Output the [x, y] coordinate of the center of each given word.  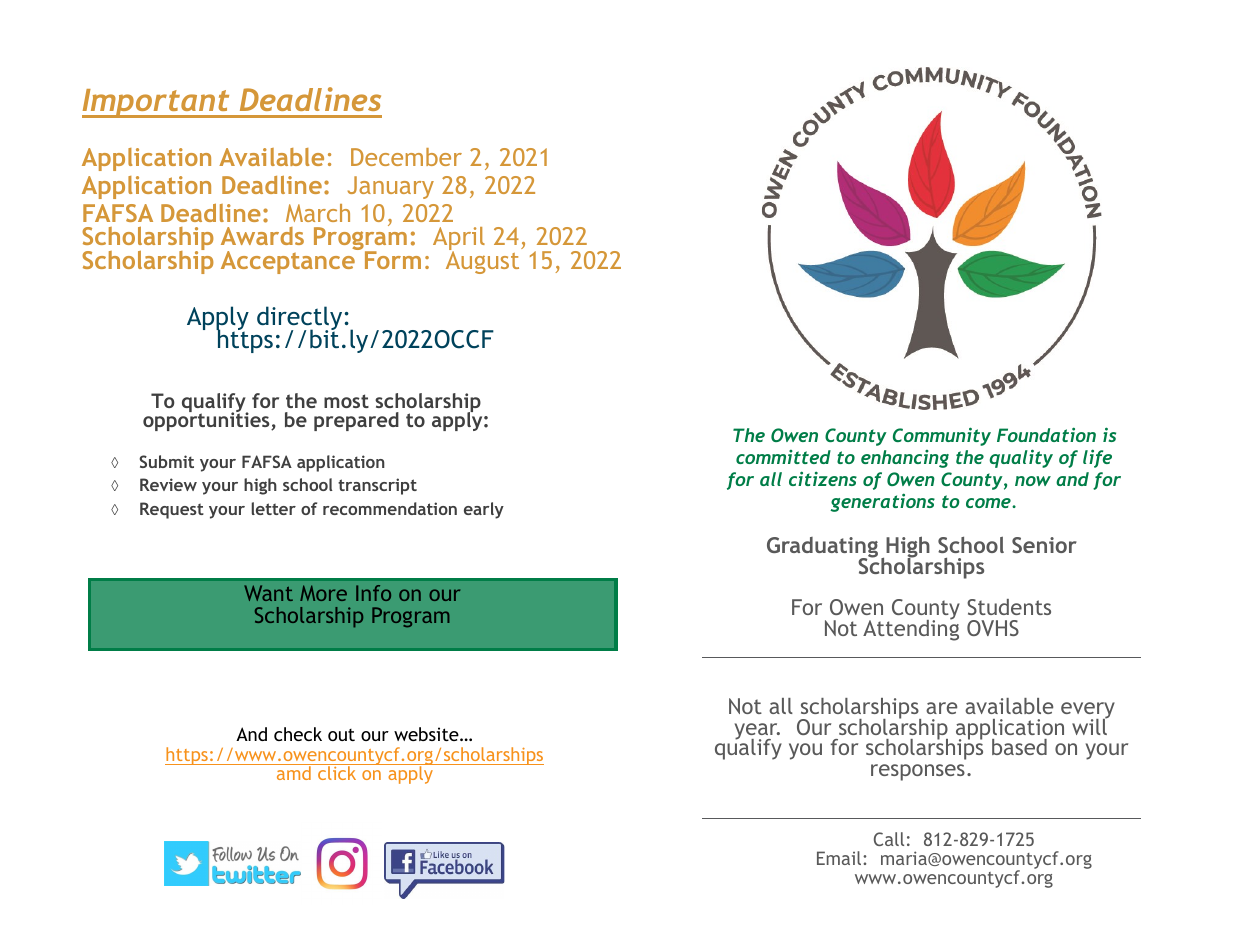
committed [783, 457]
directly [299, 319]
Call [889, 839]
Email [840, 858]
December [406, 157]
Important [157, 103]
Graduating [822, 548]
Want [268, 593]
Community [942, 436]
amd [293, 772]
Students [1009, 607]
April [459, 240]
